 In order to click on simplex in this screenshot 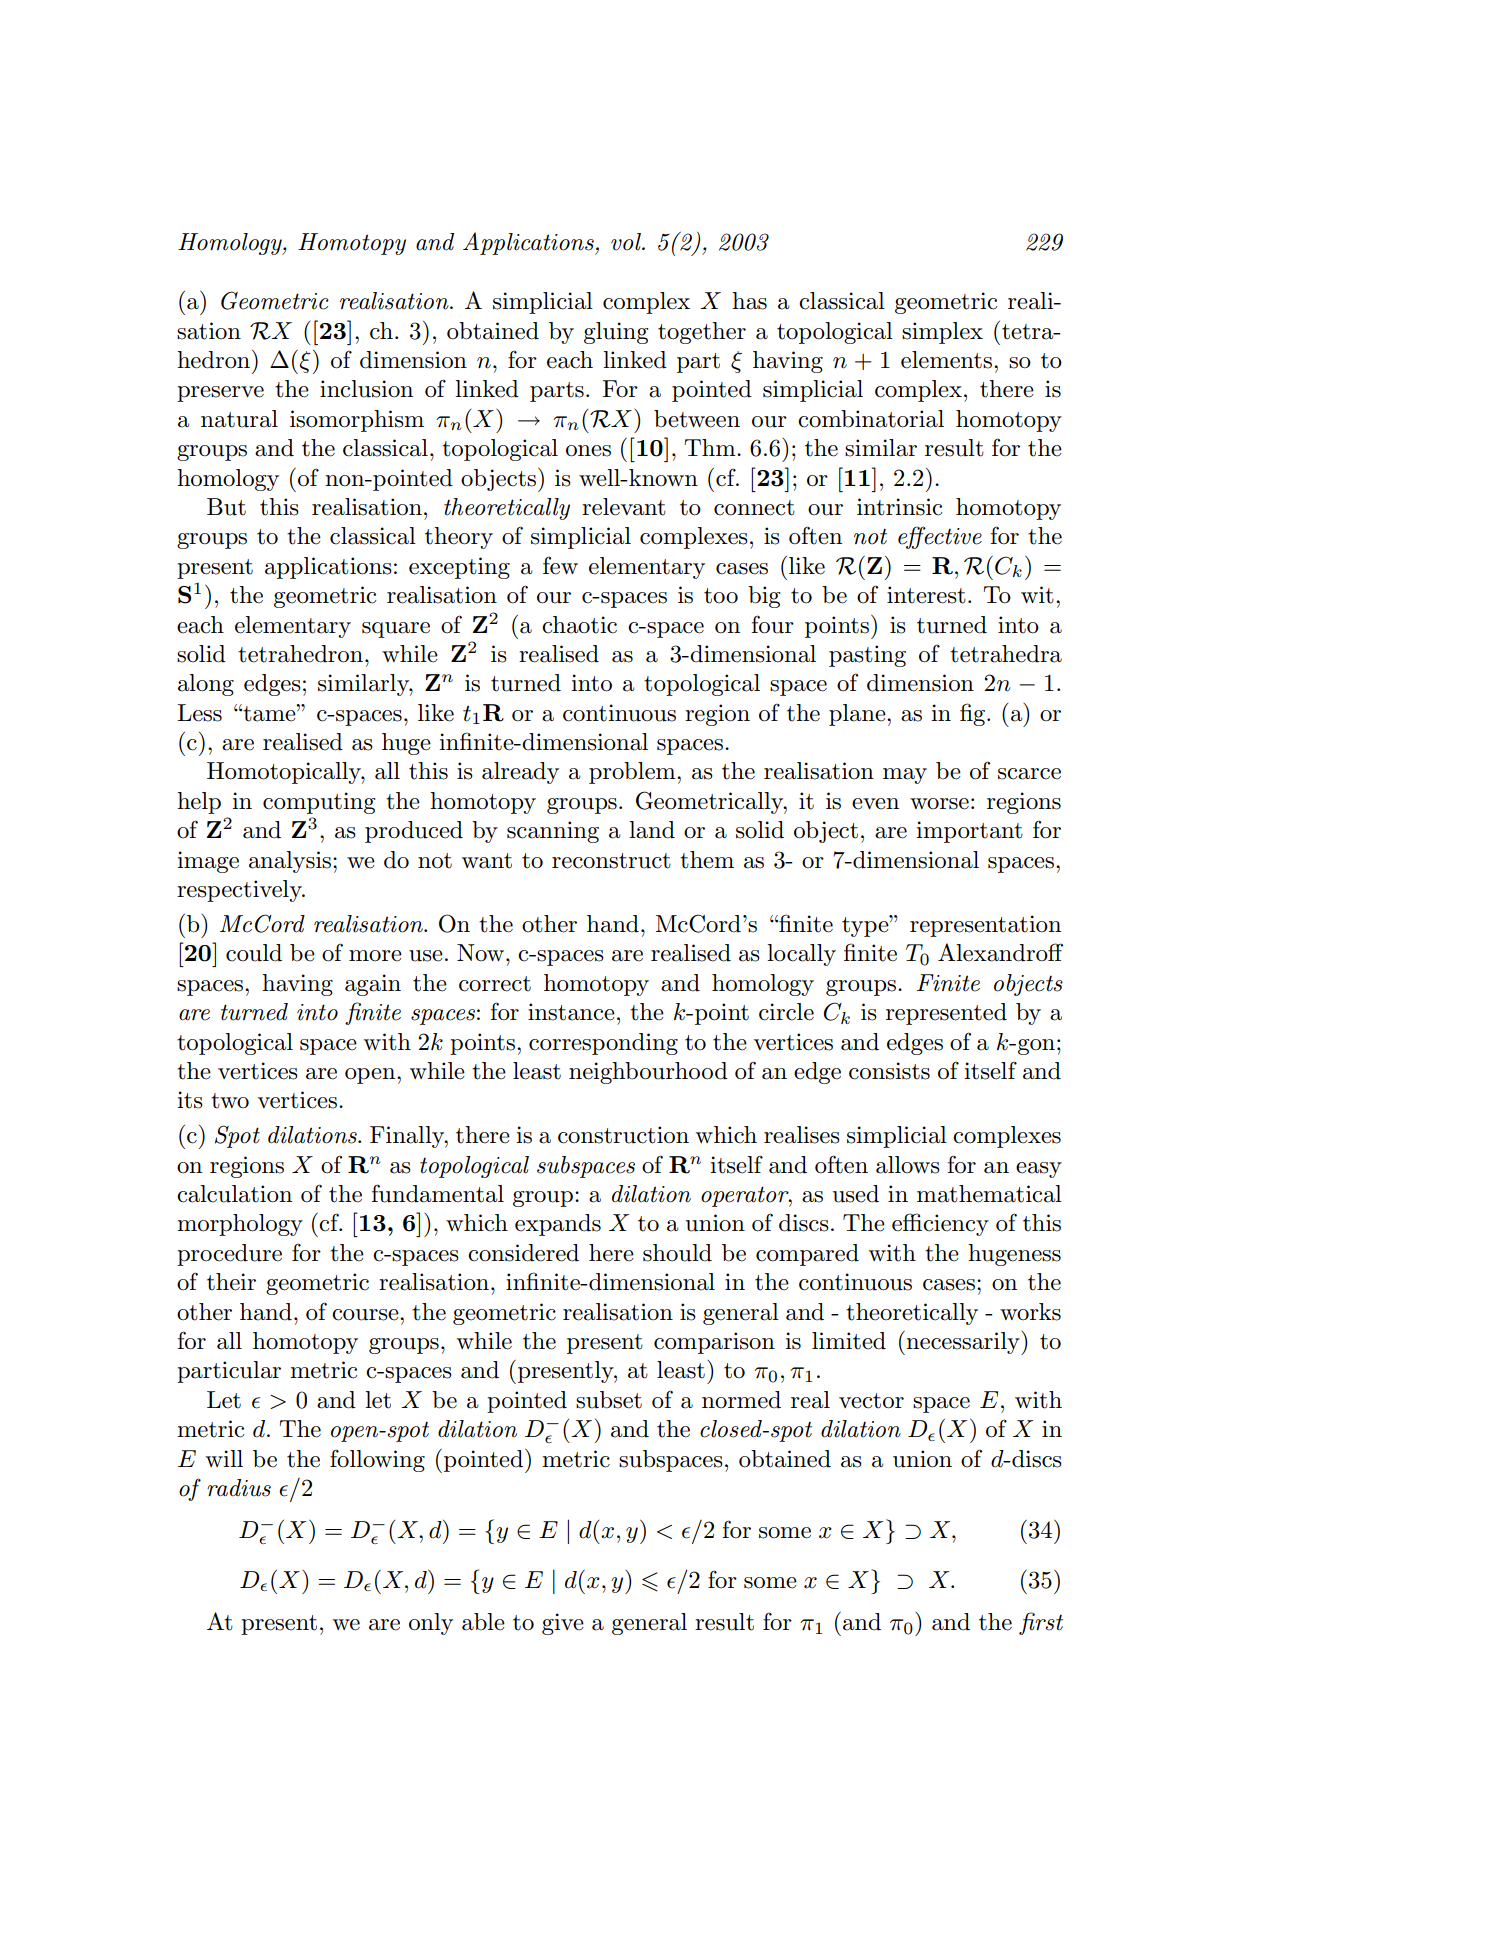, I will do `click(942, 333)`.
